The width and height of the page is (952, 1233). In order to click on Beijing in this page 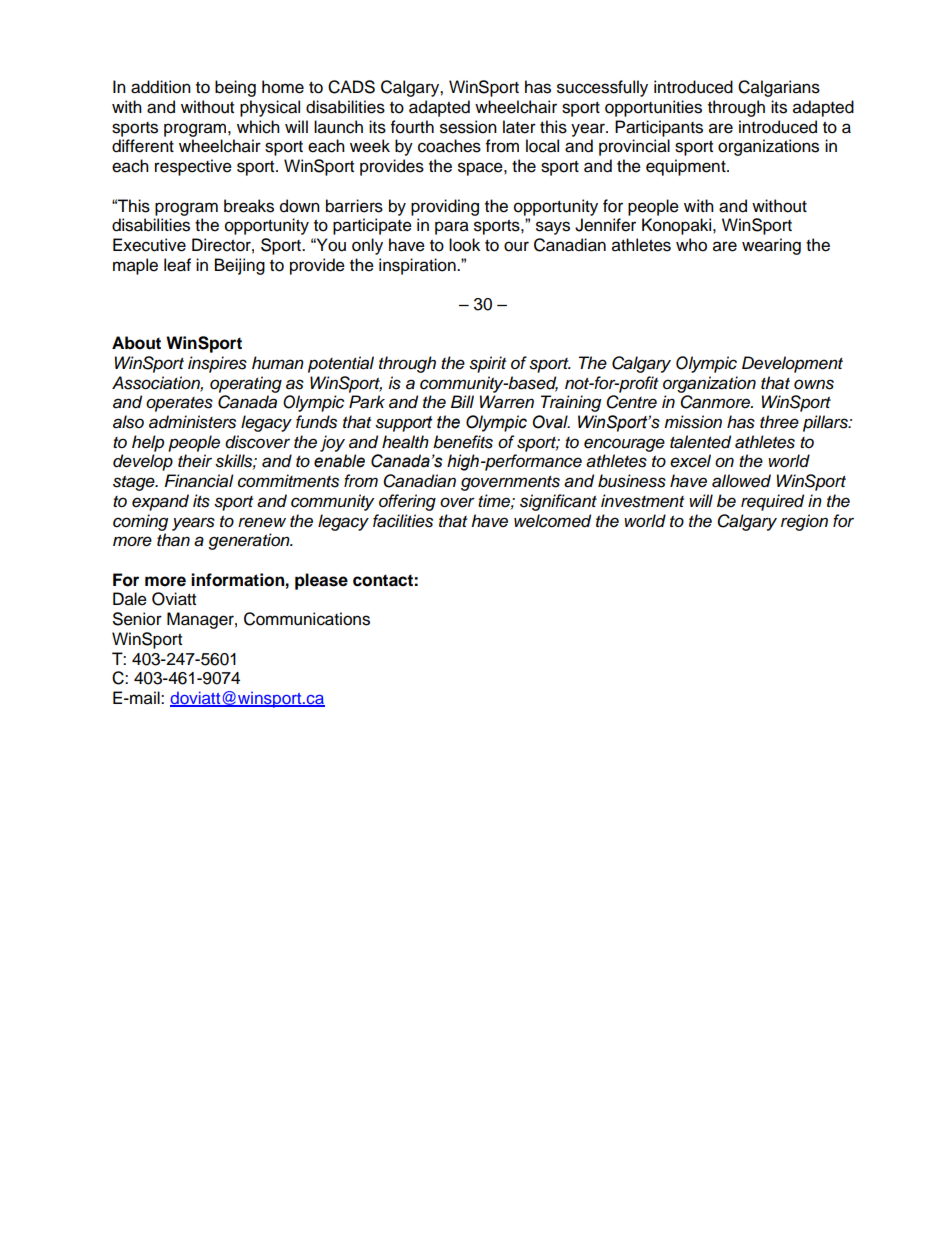, I will do `click(240, 266)`.
